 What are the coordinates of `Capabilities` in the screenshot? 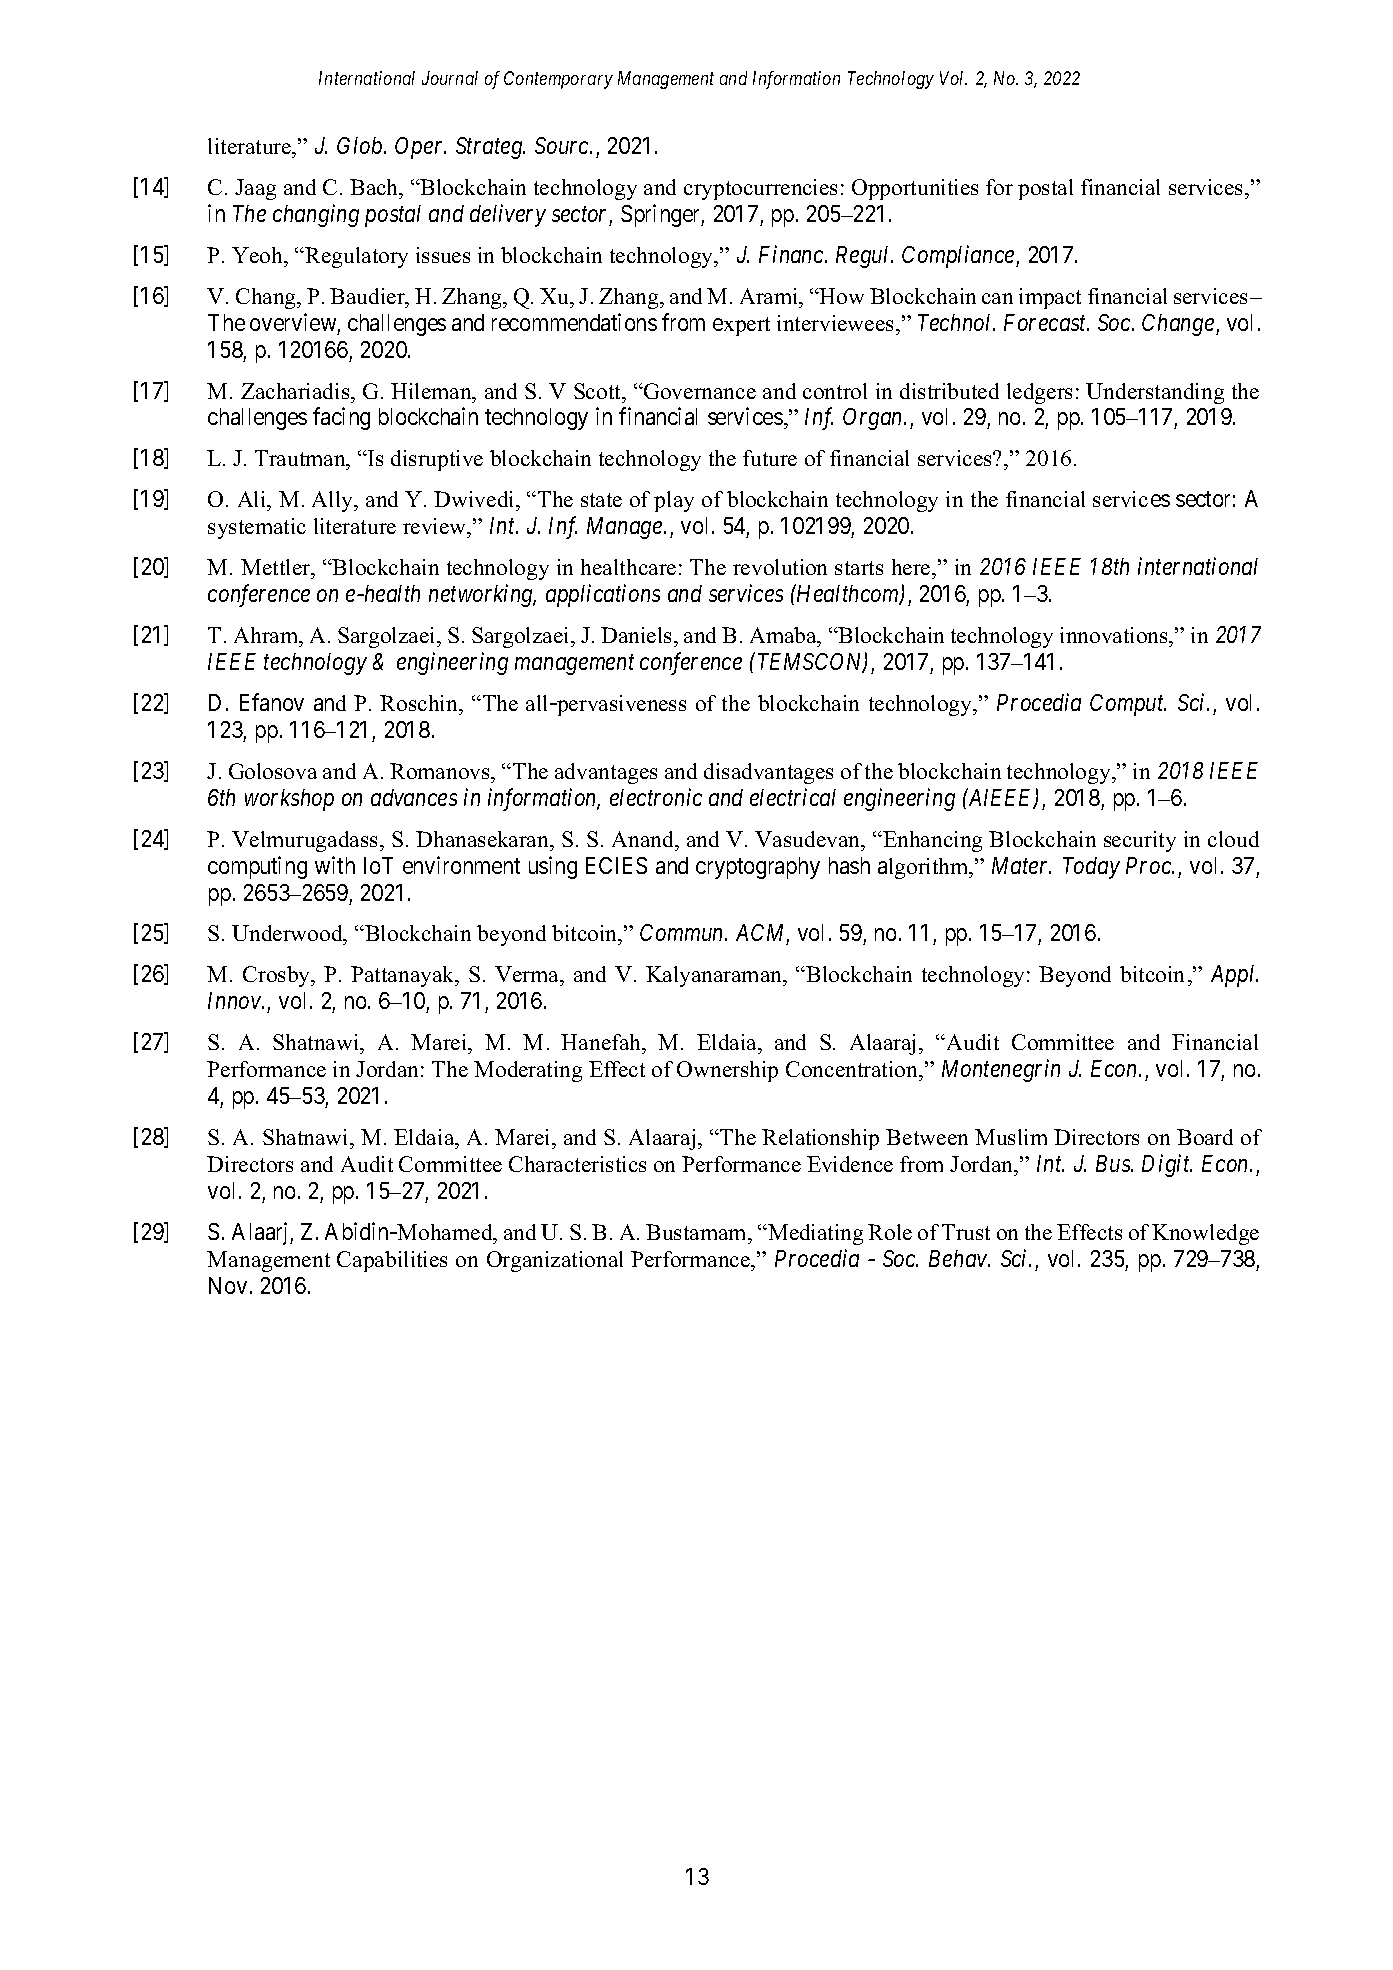 It's located at (392, 1261).
